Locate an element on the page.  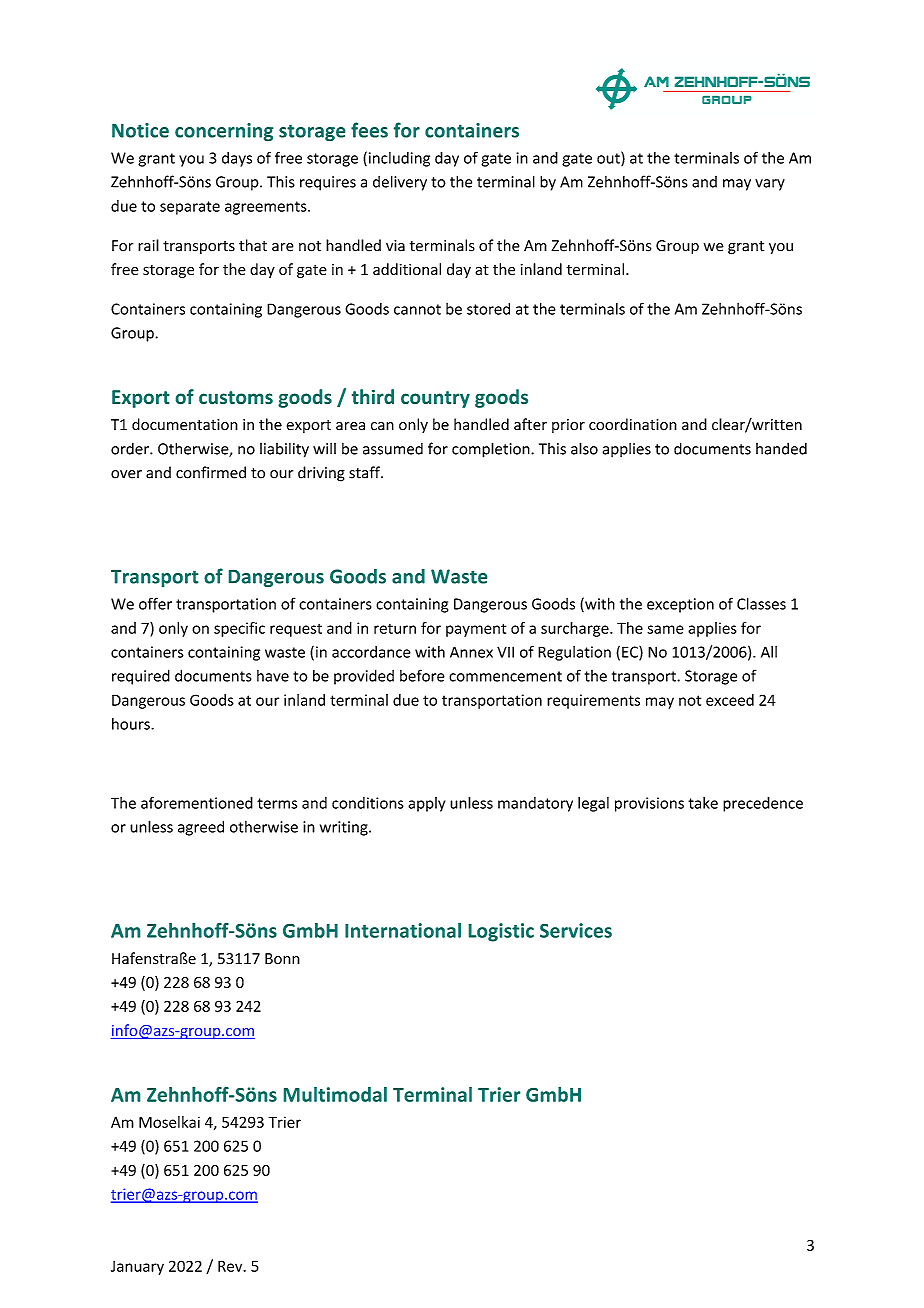
country is located at coordinates (435, 399).
